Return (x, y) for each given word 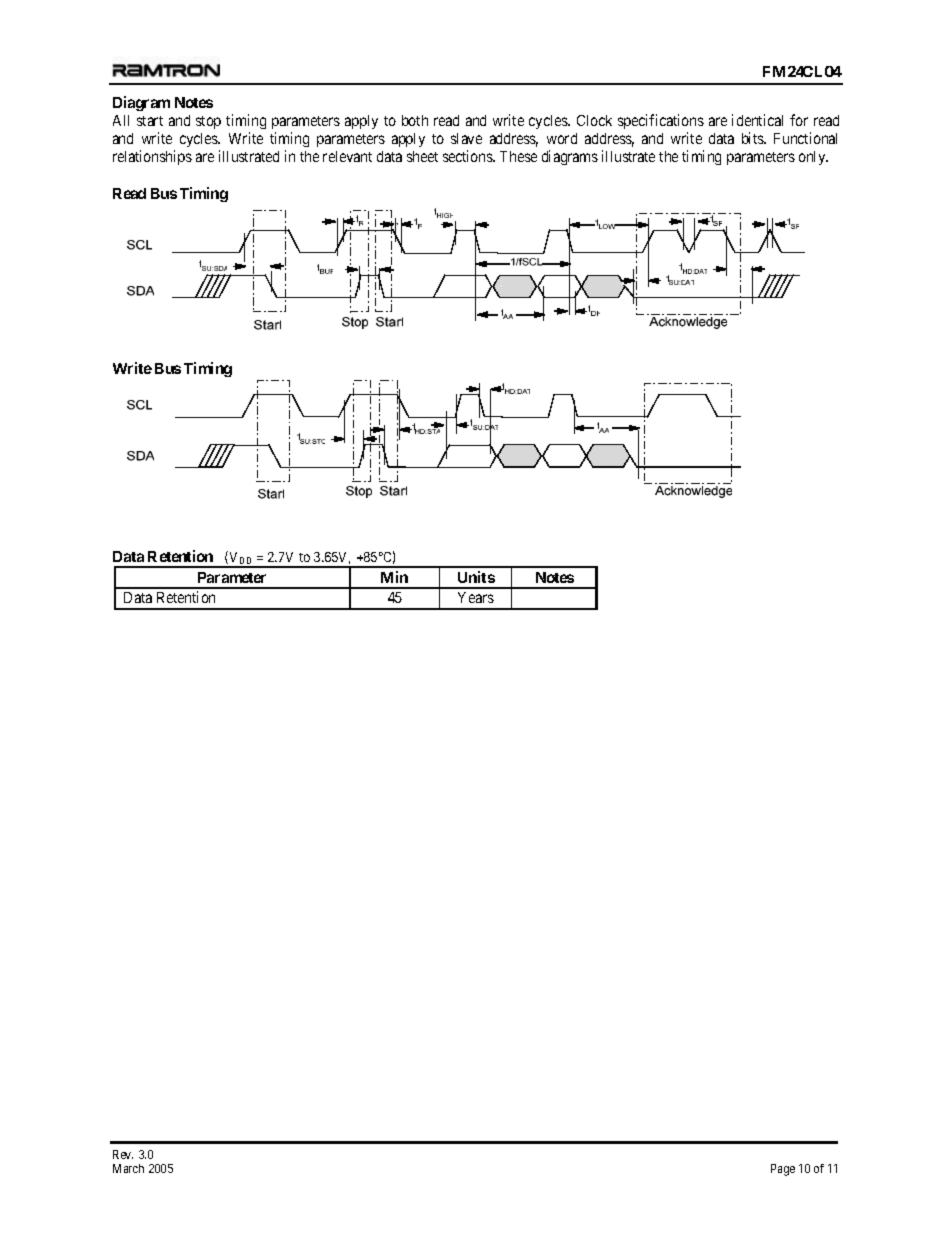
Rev (123, 1154)
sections (468, 156)
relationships (152, 157)
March (128, 1168)
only (813, 158)
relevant (347, 156)
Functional (805, 138)
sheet (422, 156)
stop (208, 122)
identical (757, 120)
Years (476, 597)
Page (783, 1170)
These (518, 156)
